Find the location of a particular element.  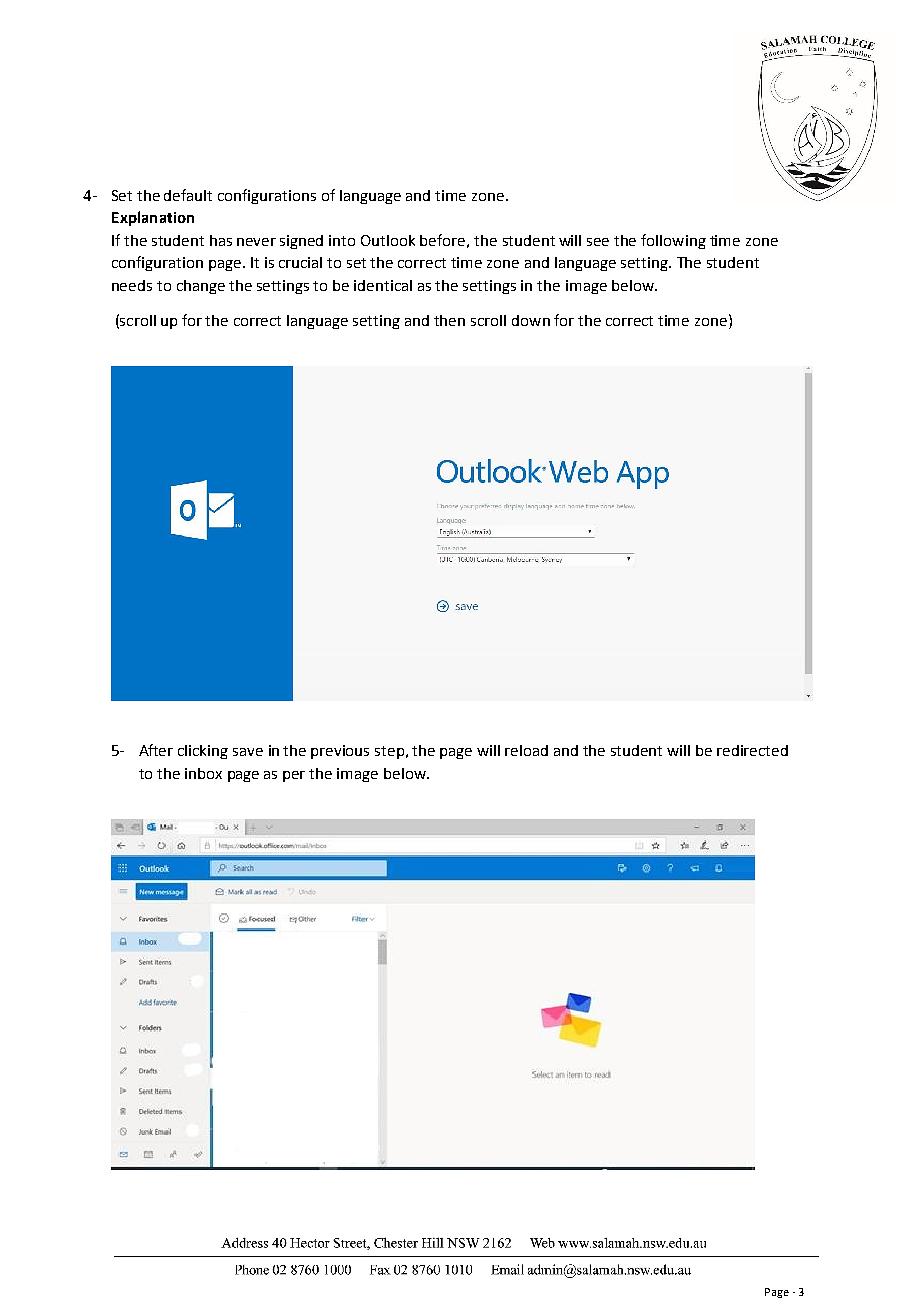

clicking is located at coordinates (203, 752).
